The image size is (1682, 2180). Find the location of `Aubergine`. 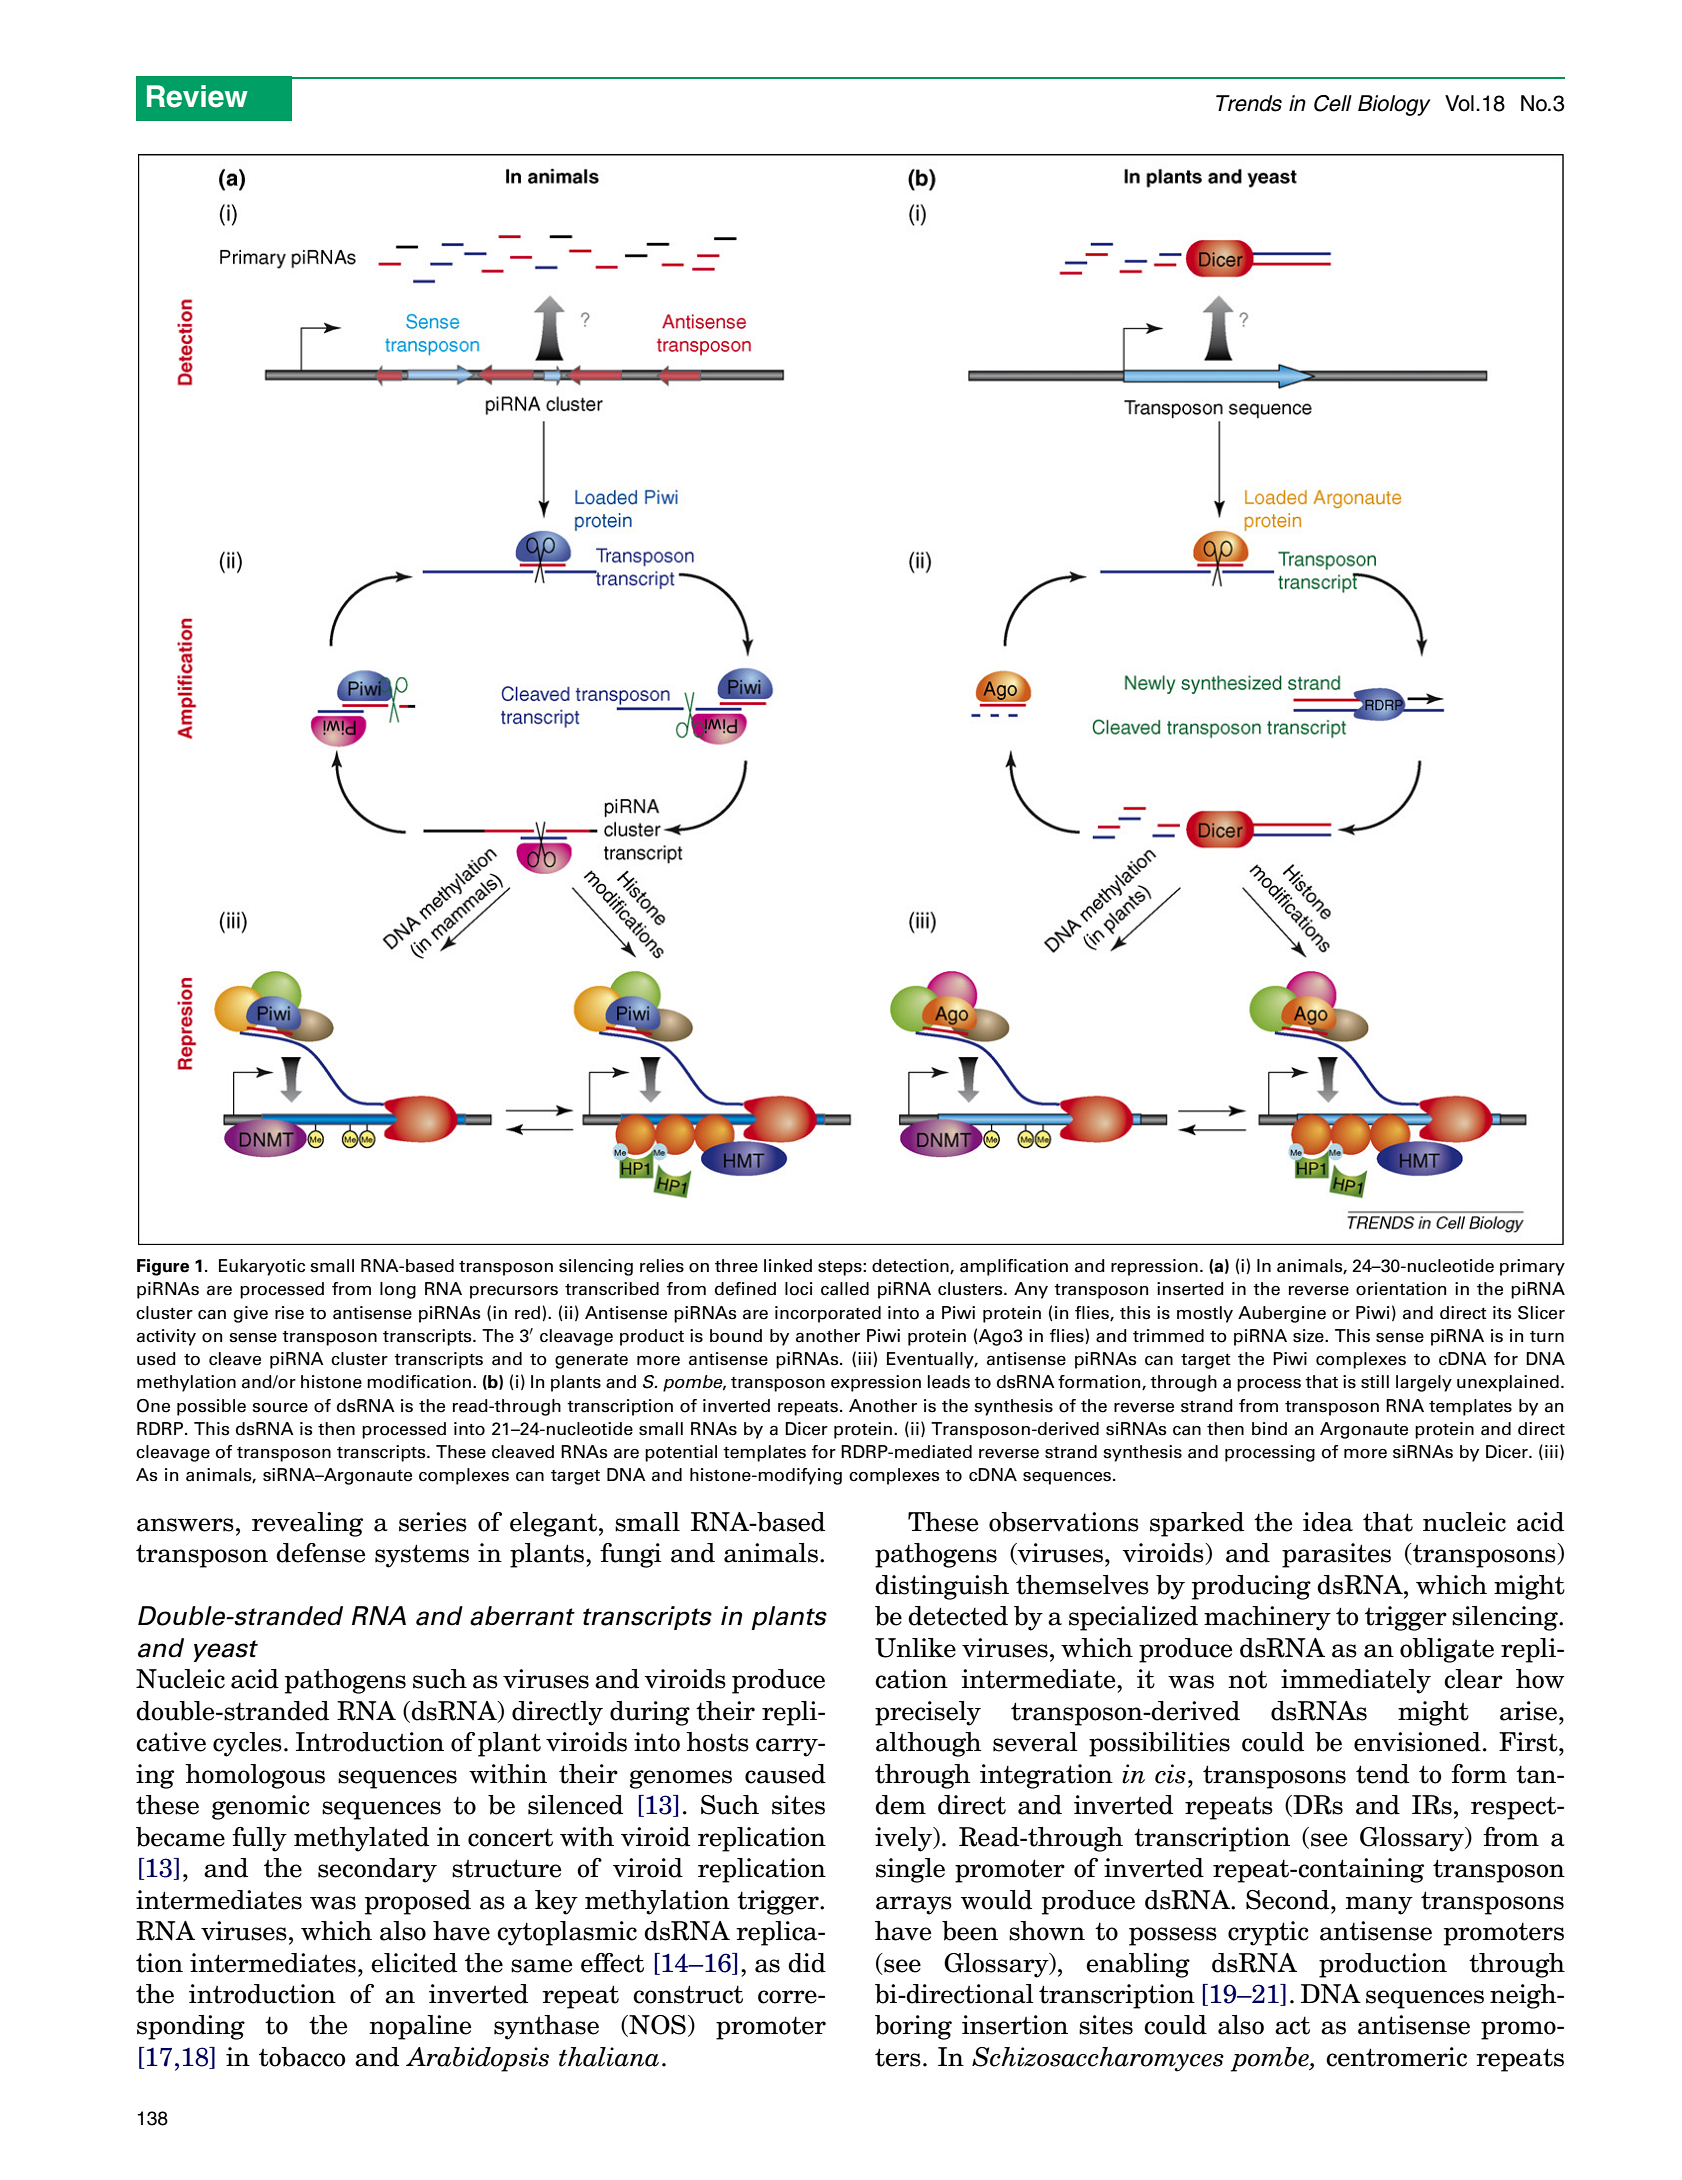

Aubergine is located at coordinates (1282, 1314).
